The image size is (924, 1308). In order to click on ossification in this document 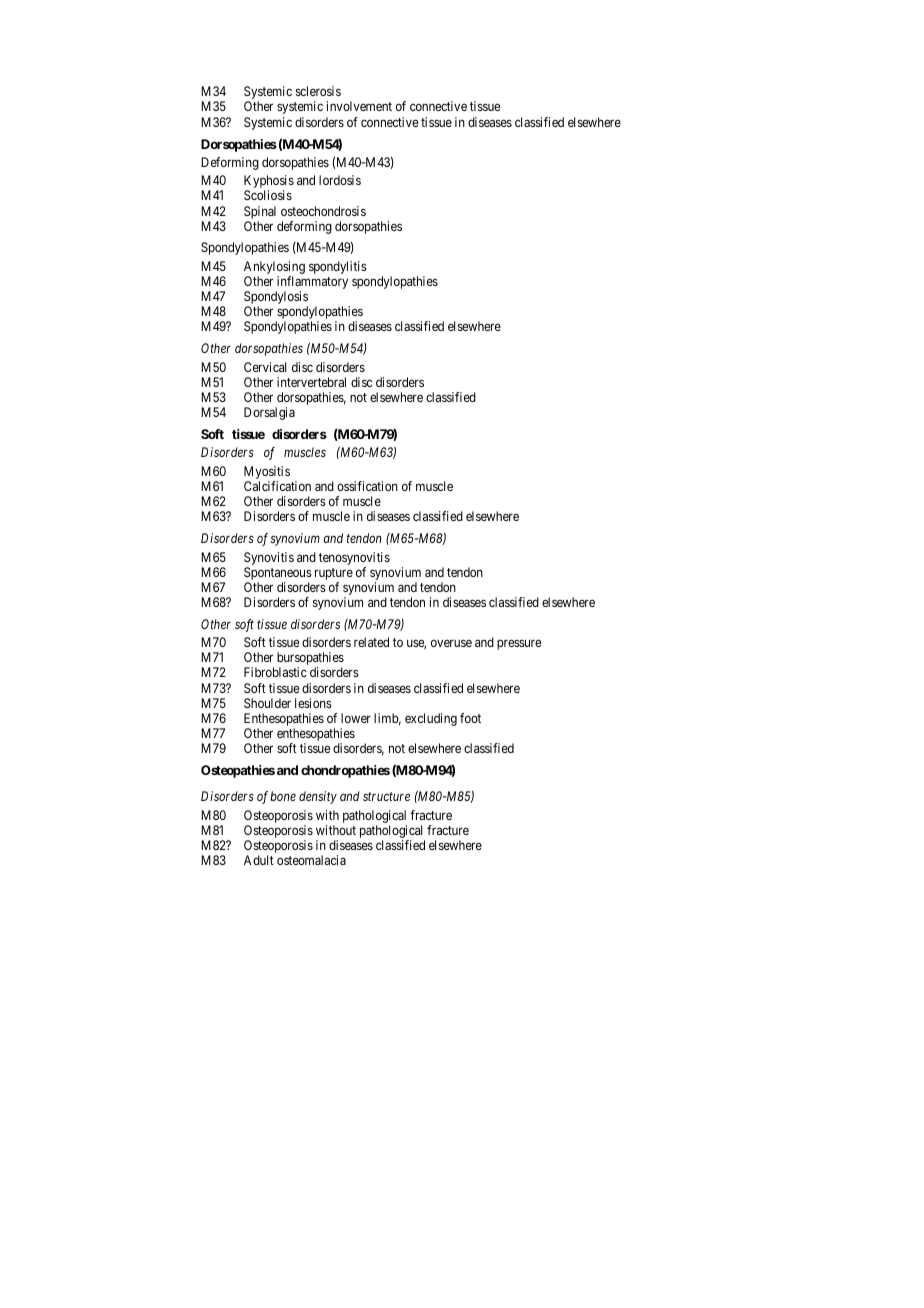, I will do `click(367, 486)`.
